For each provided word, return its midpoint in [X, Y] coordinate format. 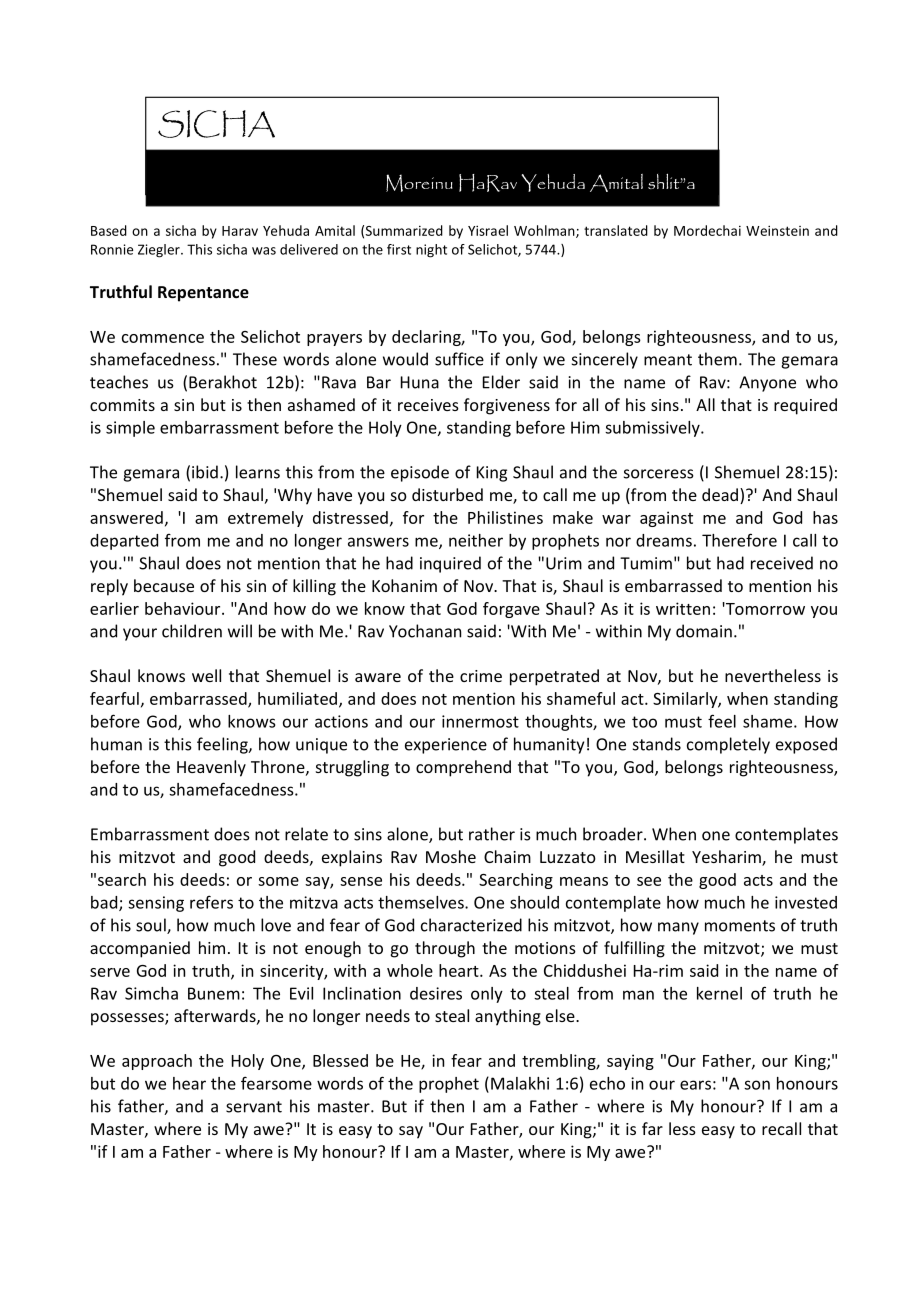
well [206, 675]
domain [704, 631]
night [431, 251]
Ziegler [160, 251]
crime [481, 676]
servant [254, 1107]
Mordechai [707, 230]
